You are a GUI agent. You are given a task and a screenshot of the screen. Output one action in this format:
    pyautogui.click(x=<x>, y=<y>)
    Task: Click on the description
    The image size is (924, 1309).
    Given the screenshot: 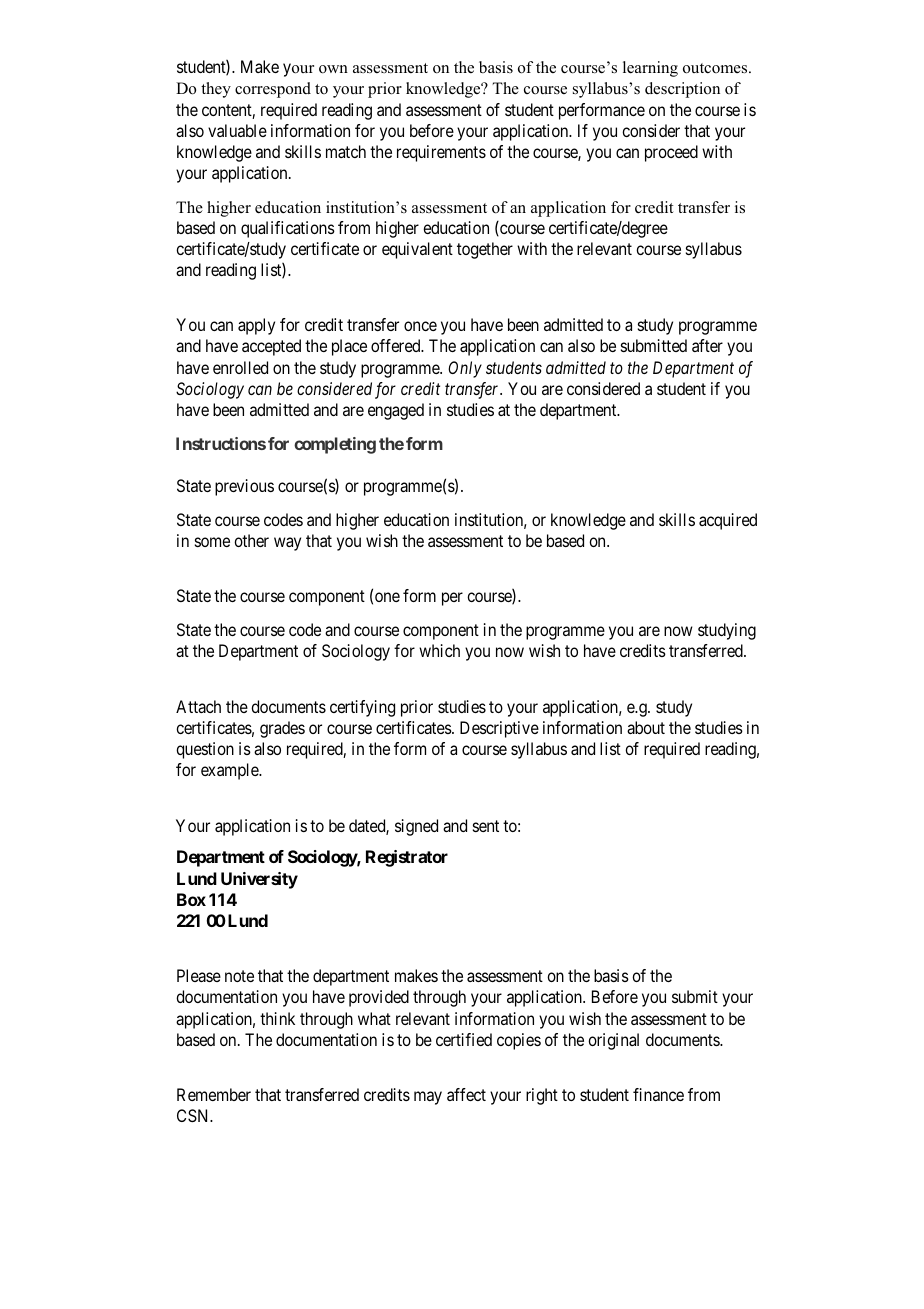 What is the action you would take?
    pyautogui.click(x=682, y=90)
